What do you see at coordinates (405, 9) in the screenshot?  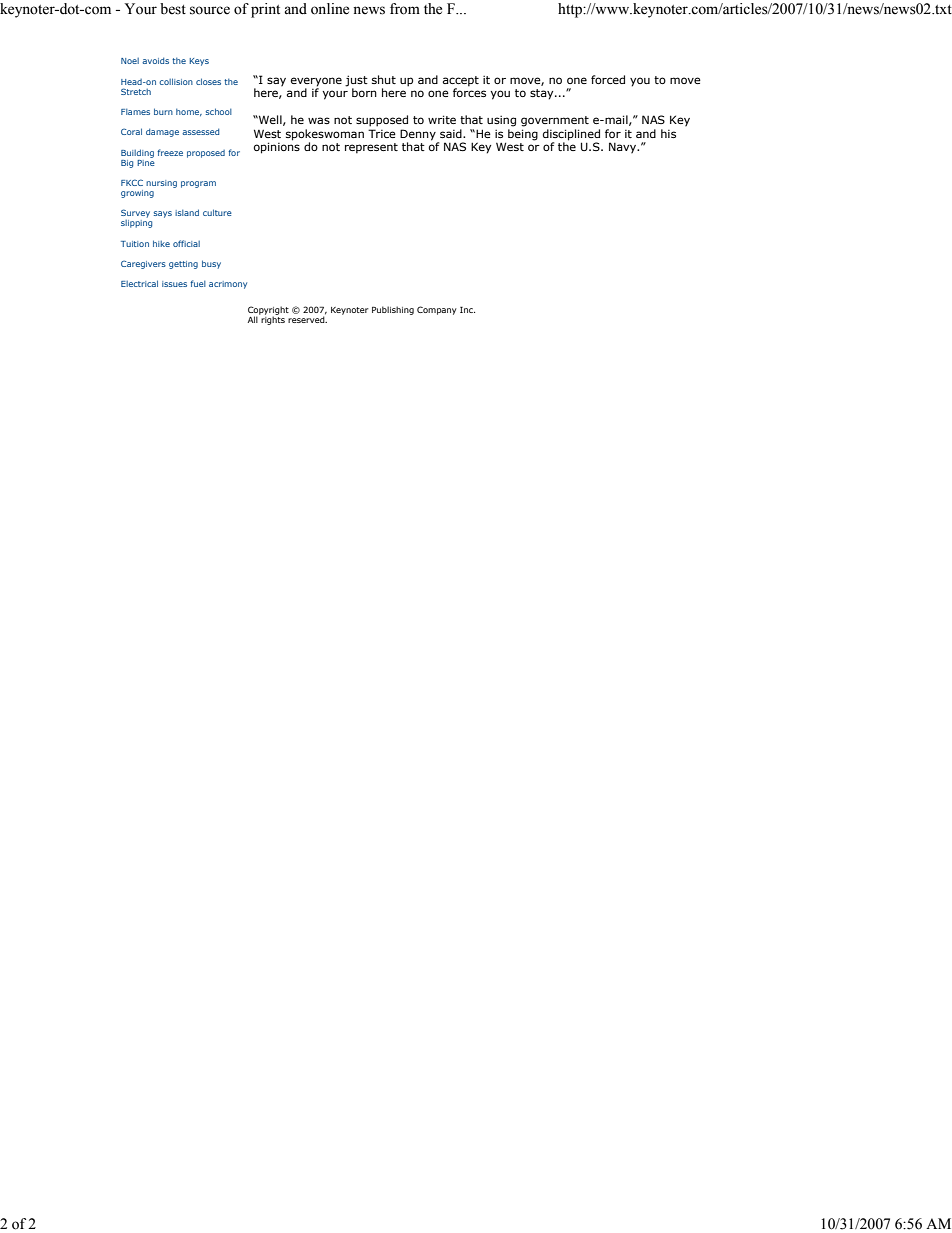 I see `from` at bounding box center [405, 9].
